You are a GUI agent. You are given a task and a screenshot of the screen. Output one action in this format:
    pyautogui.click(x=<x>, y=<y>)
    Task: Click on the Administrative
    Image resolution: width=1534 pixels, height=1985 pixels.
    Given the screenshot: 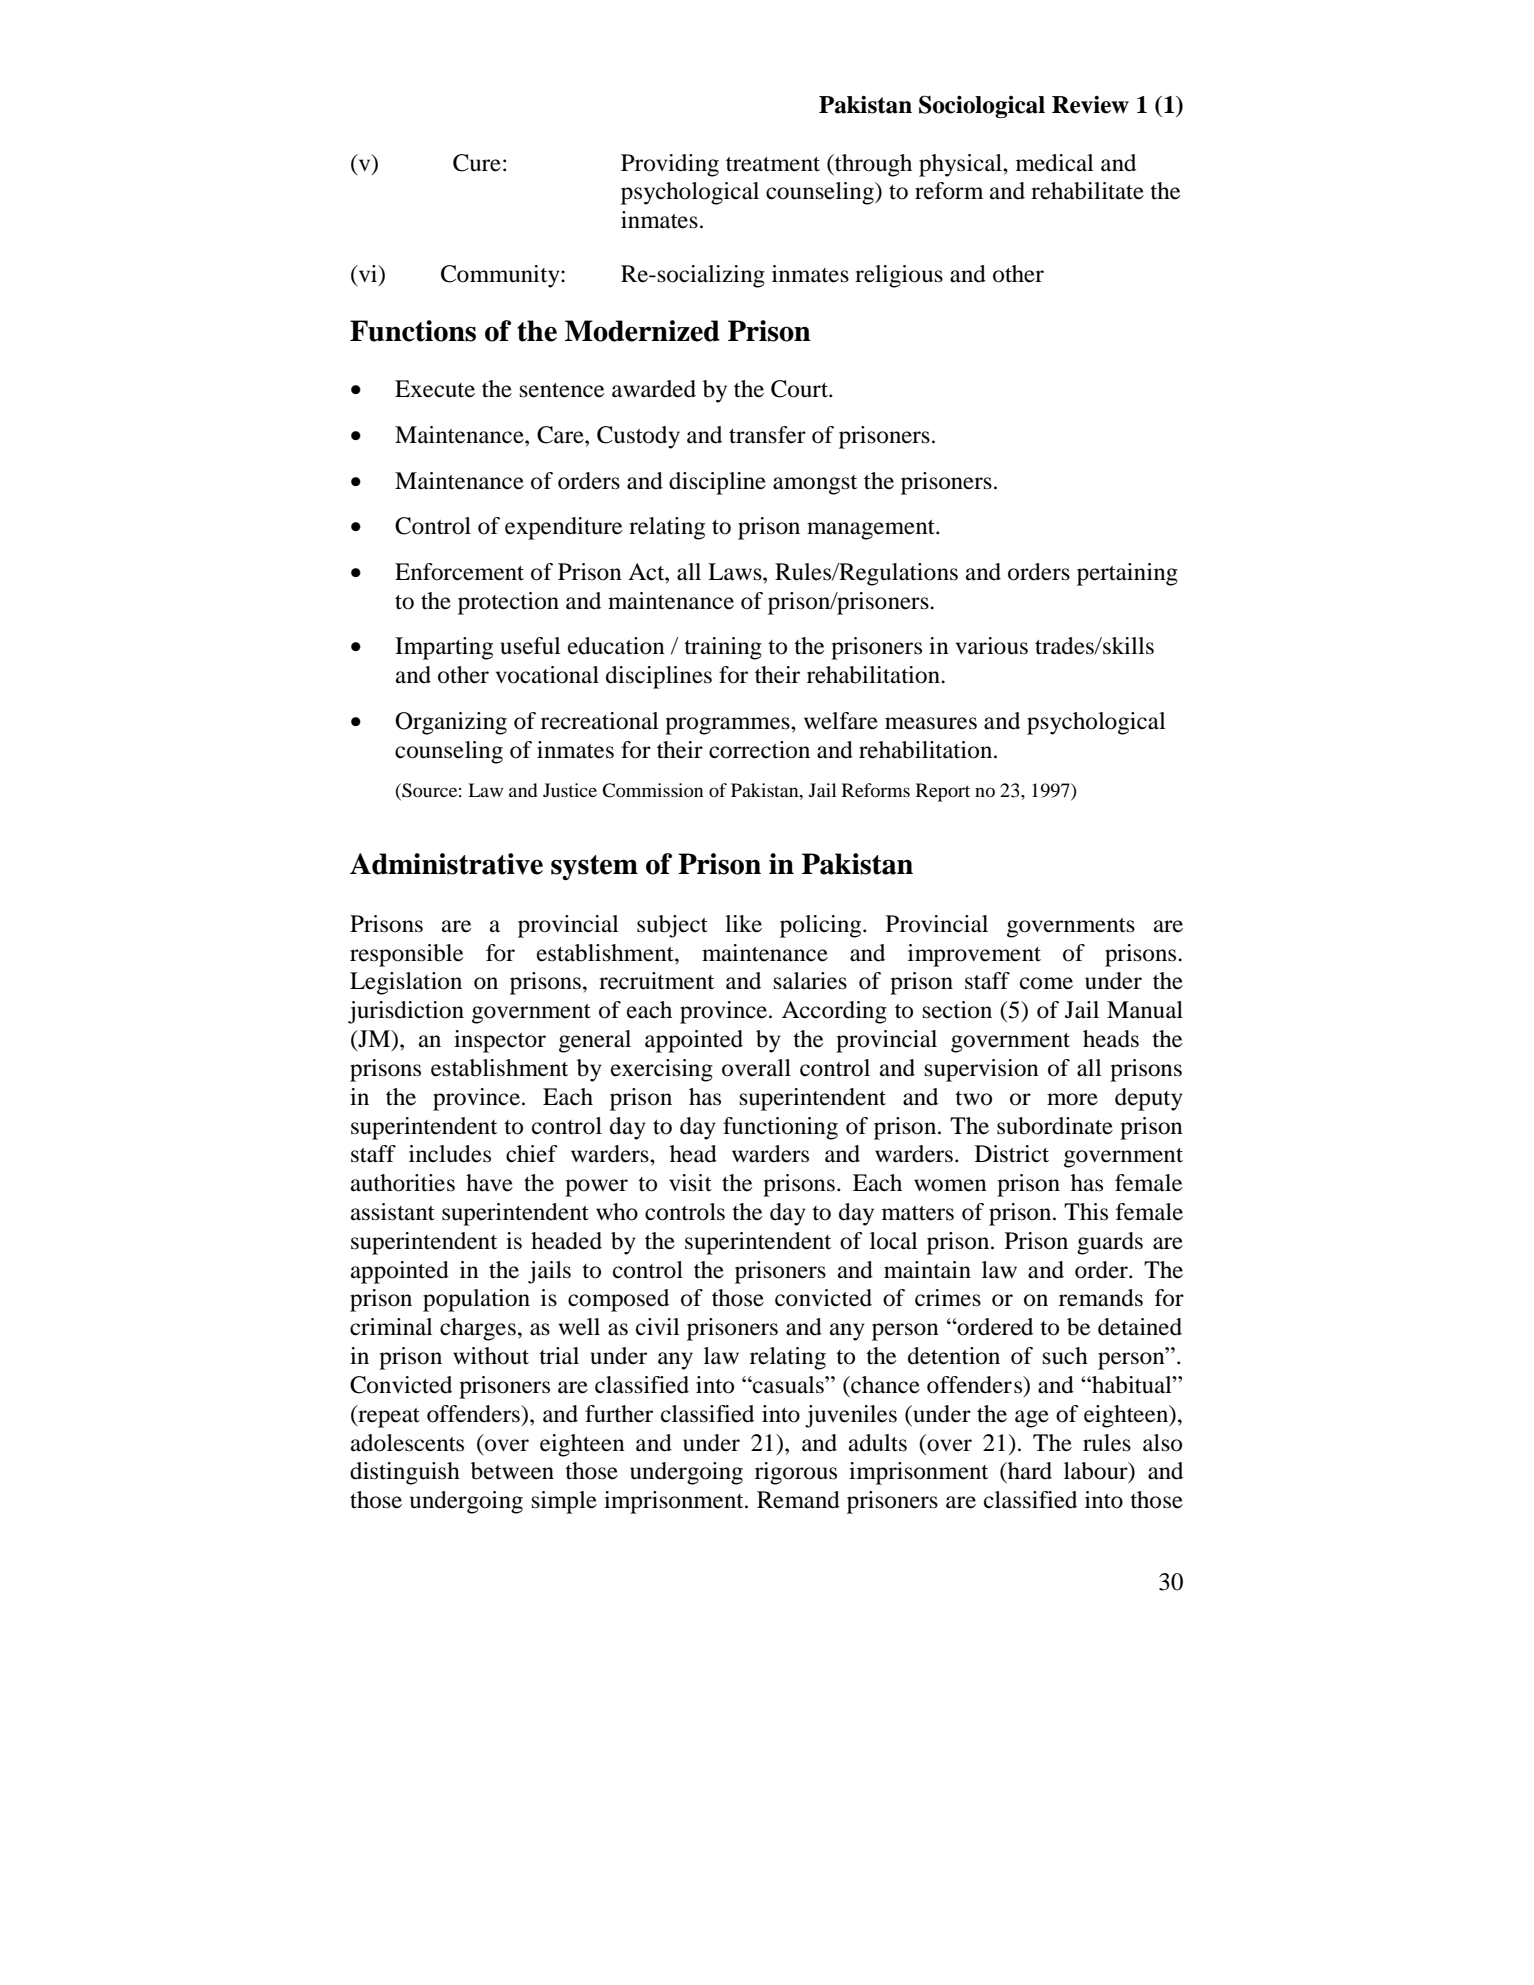 What is the action you would take?
    pyautogui.click(x=446, y=864)
